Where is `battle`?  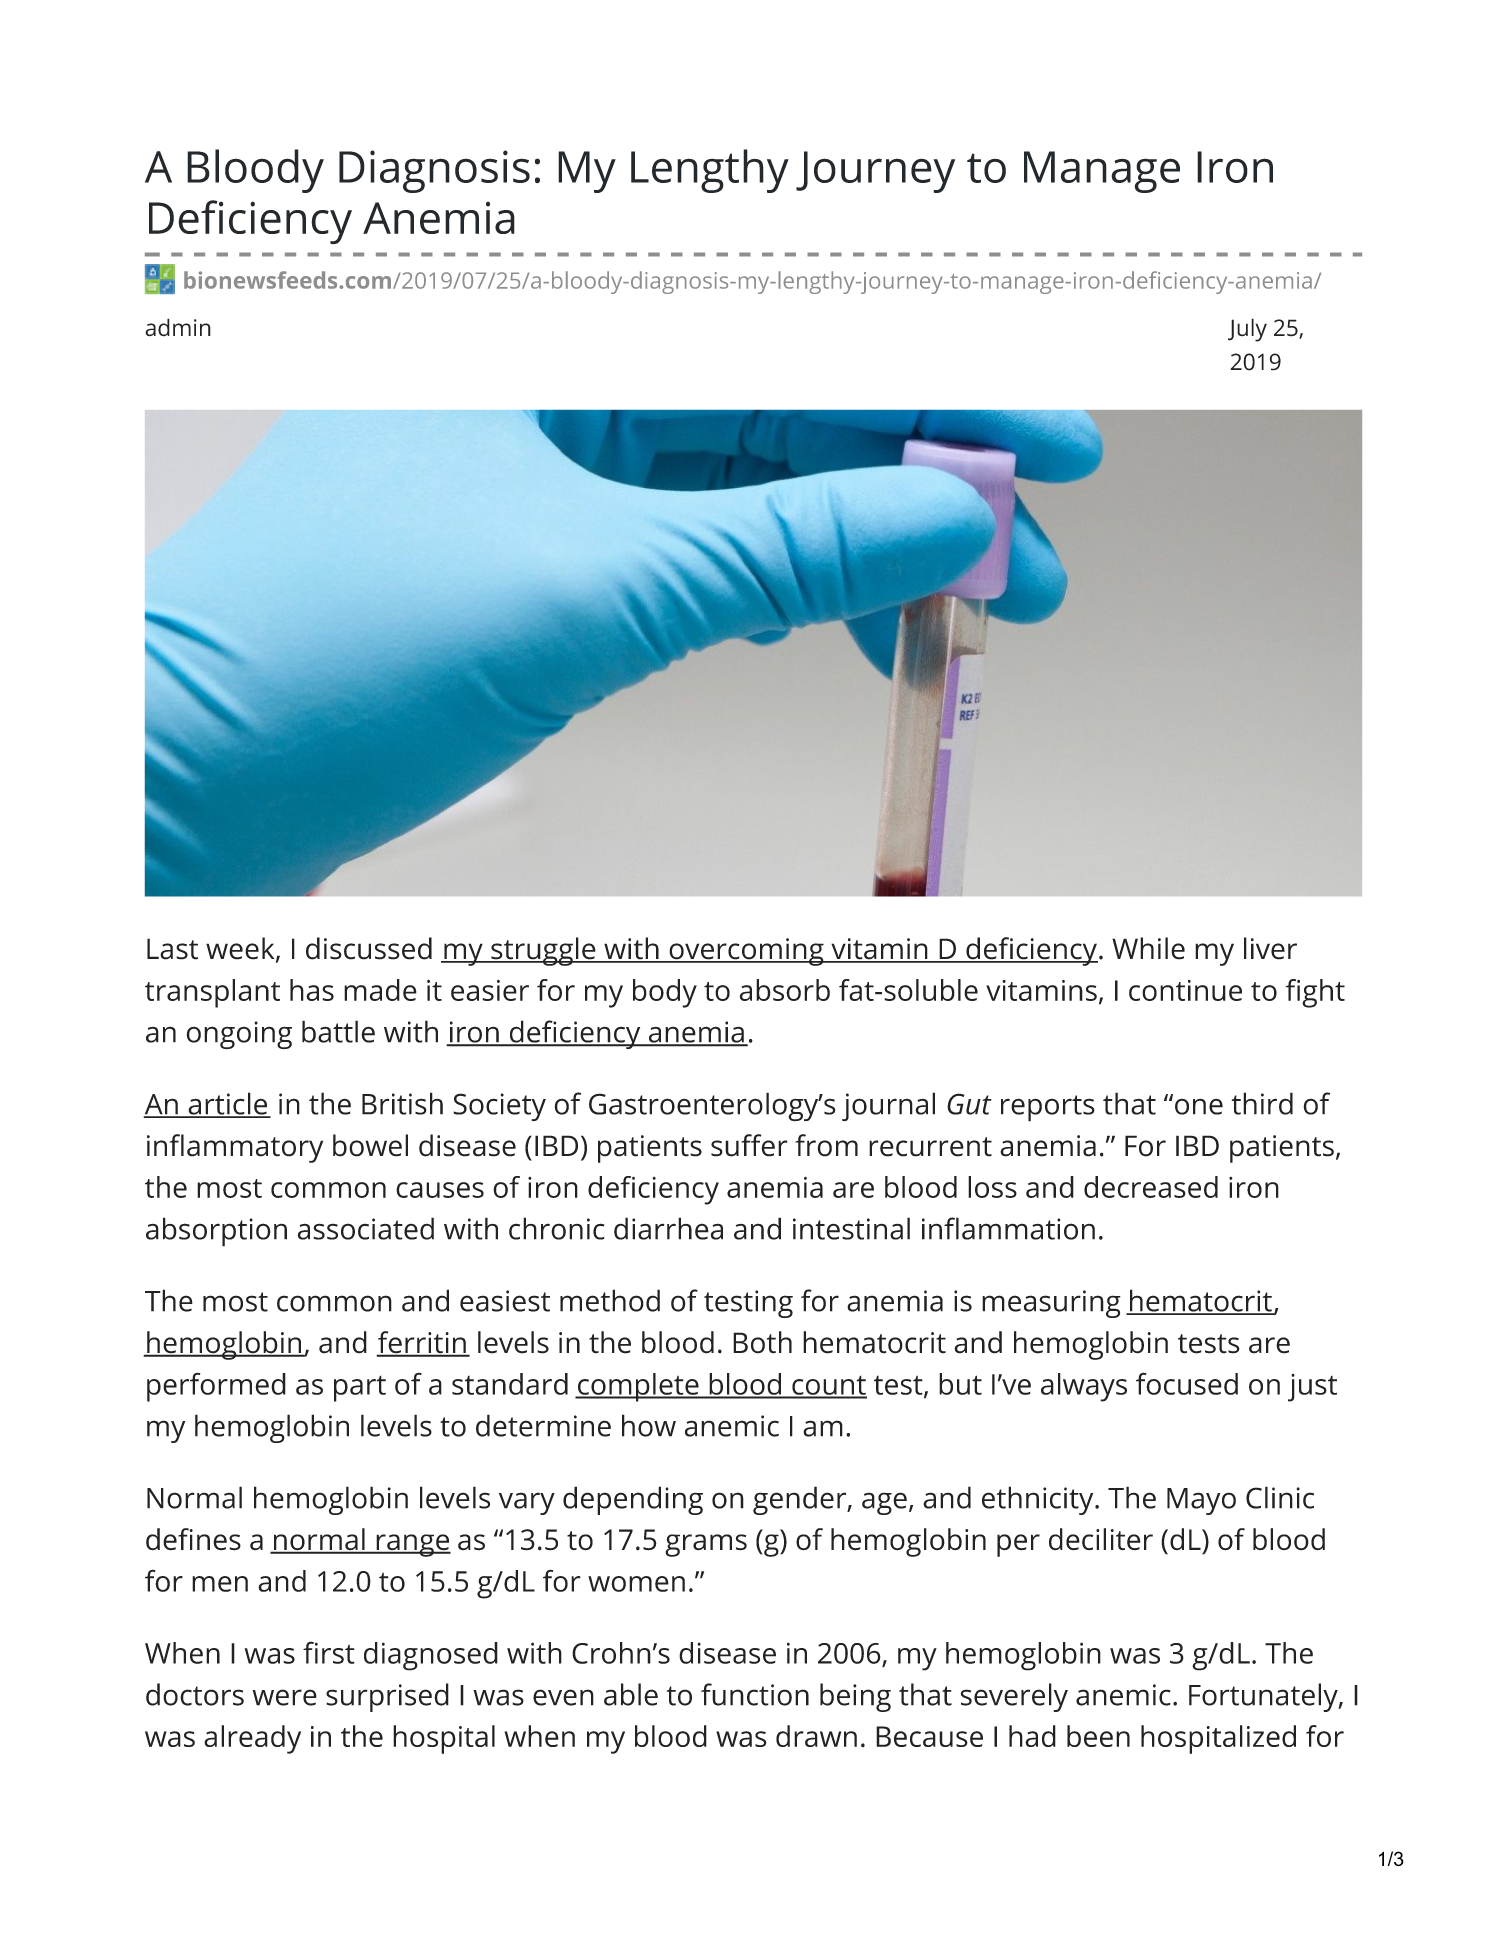 battle is located at coordinates (338, 1031).
